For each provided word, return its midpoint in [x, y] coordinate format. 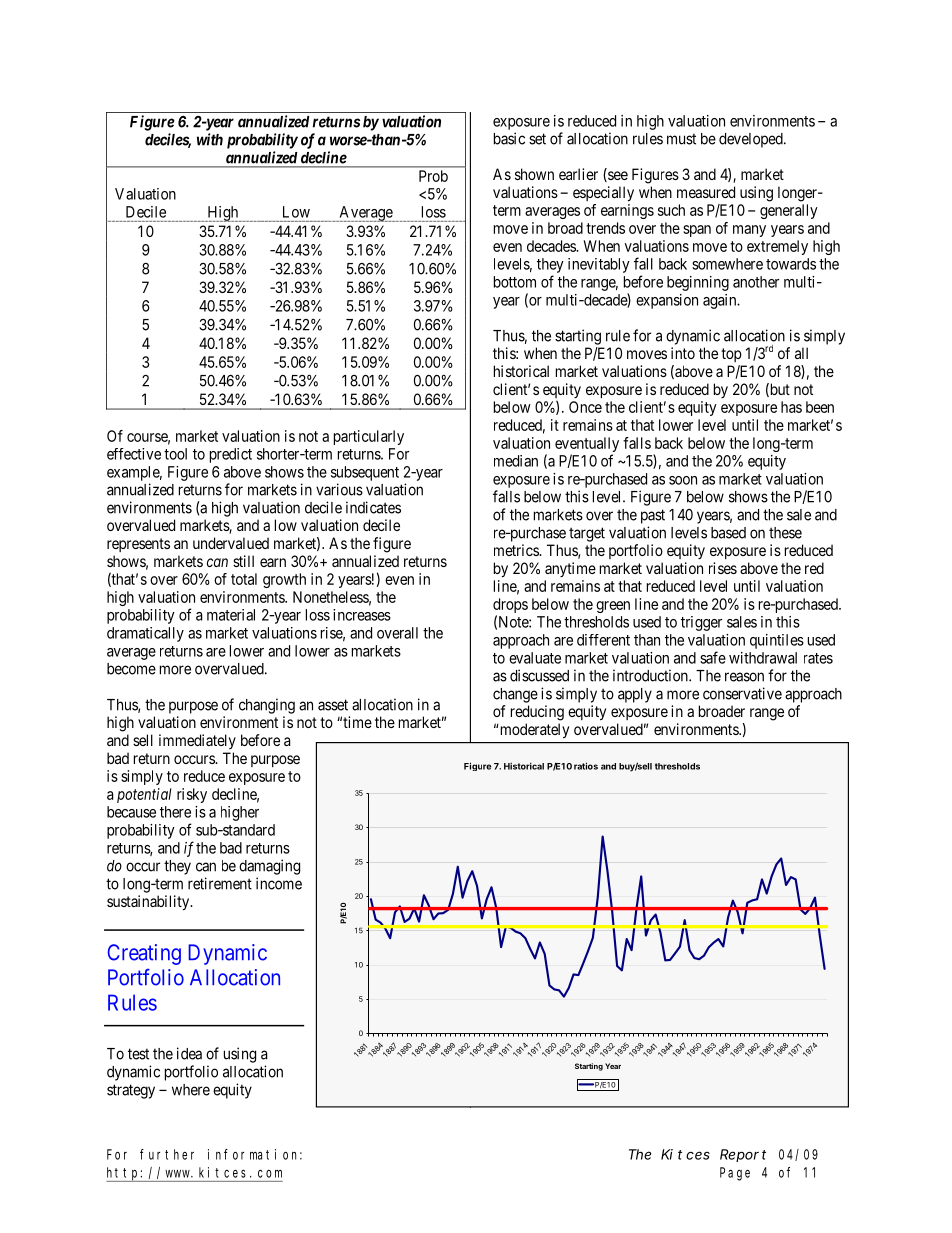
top [731, 355]
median [516, 461]
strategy [131, 1091]
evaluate [535, 658]
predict [231, 455]
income [279, 883]
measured [706, 192]
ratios [586, 766]
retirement [220, 883]
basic [509, 138]
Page [735, 1174]
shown [534, 174]
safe [713, 657]
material [231, 615]
